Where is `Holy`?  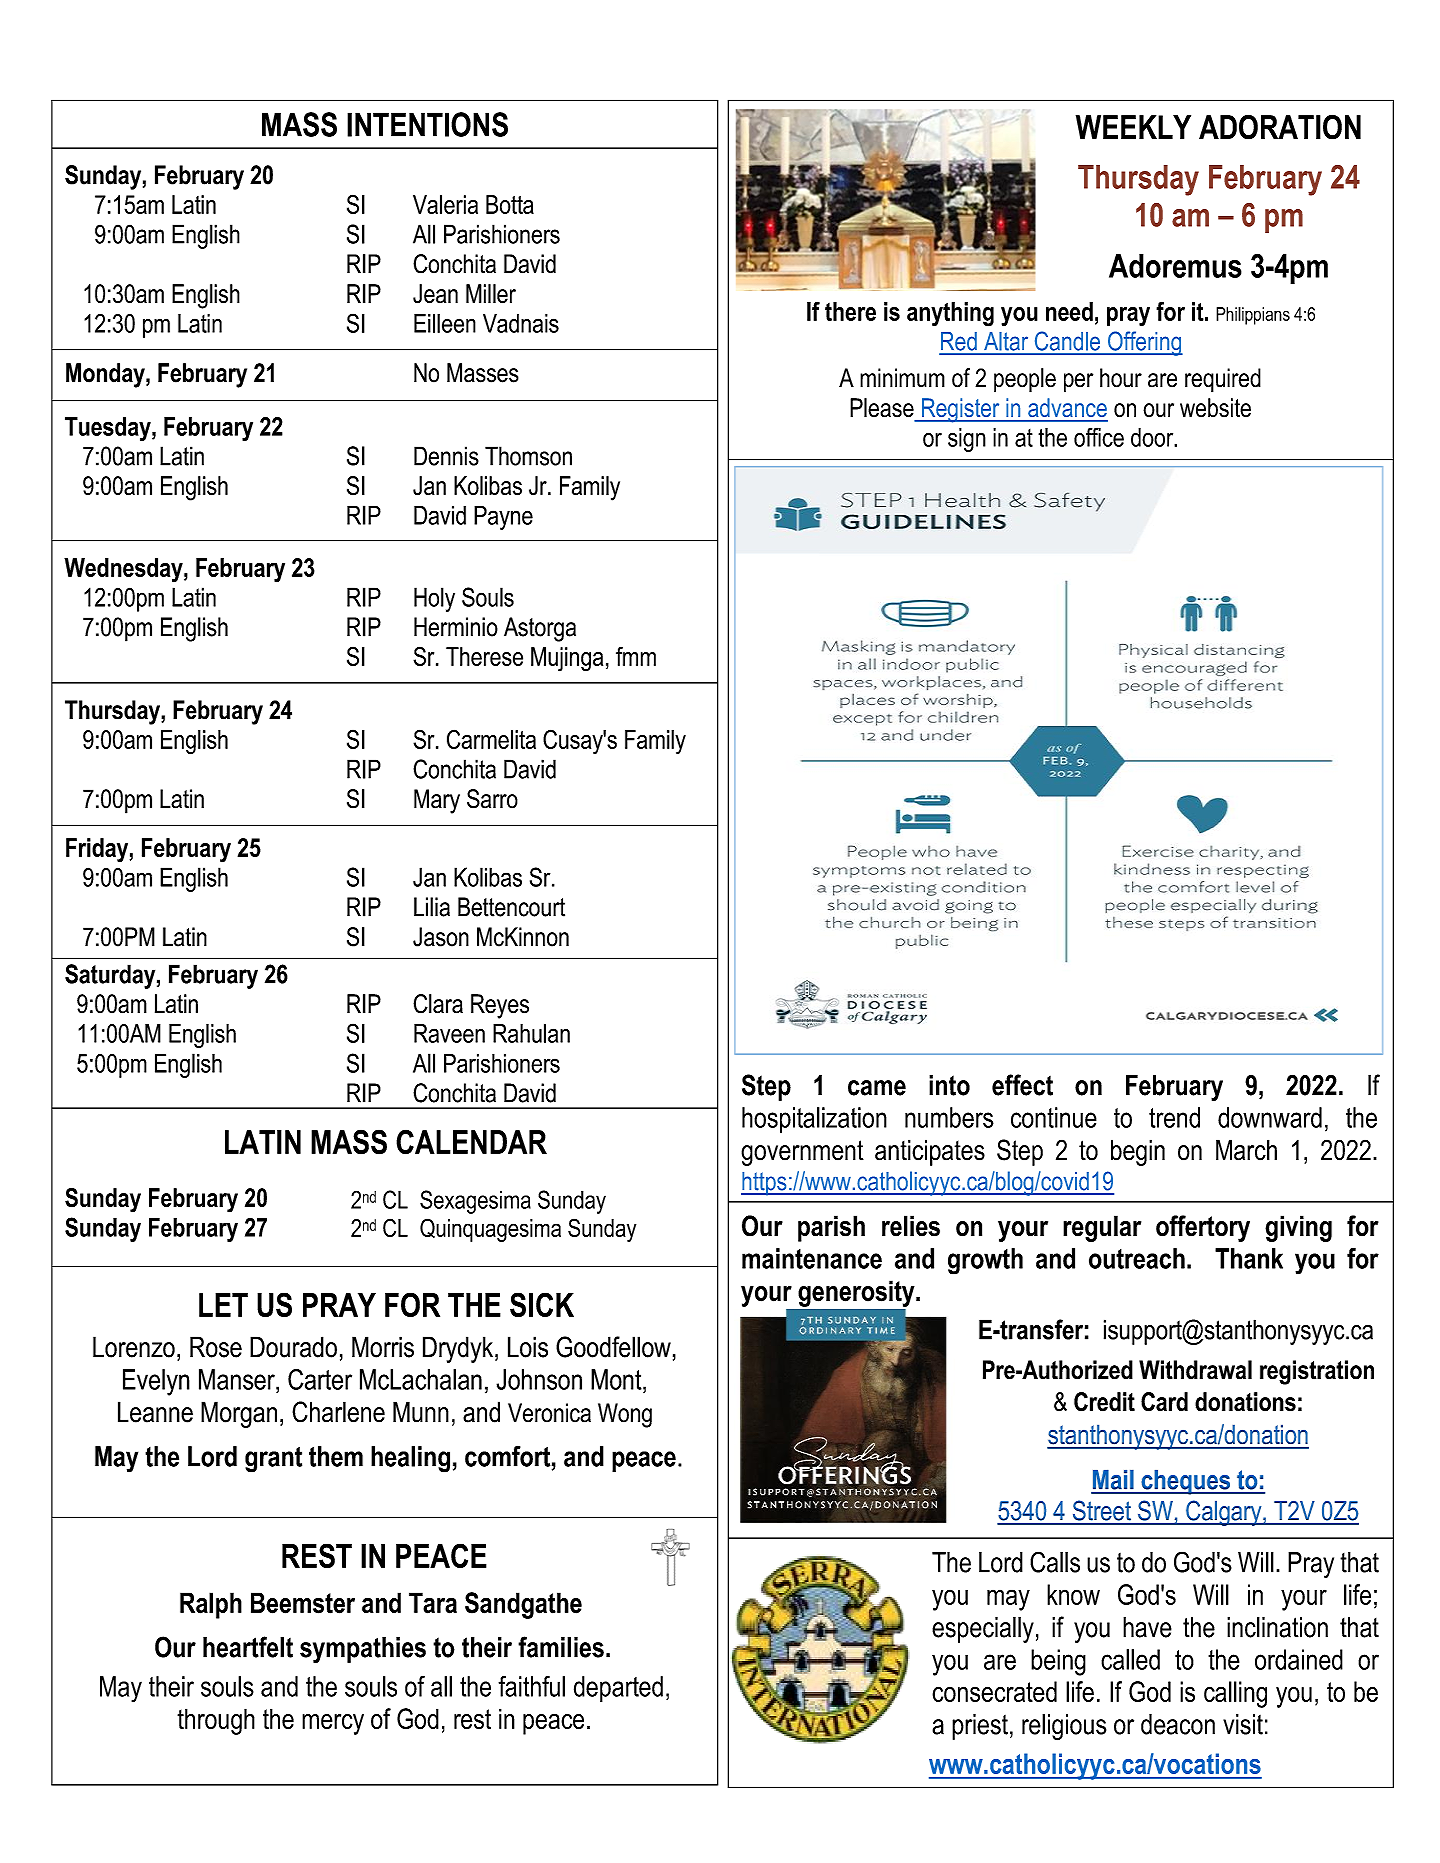 Holy is located at coordinates (434, 599).
